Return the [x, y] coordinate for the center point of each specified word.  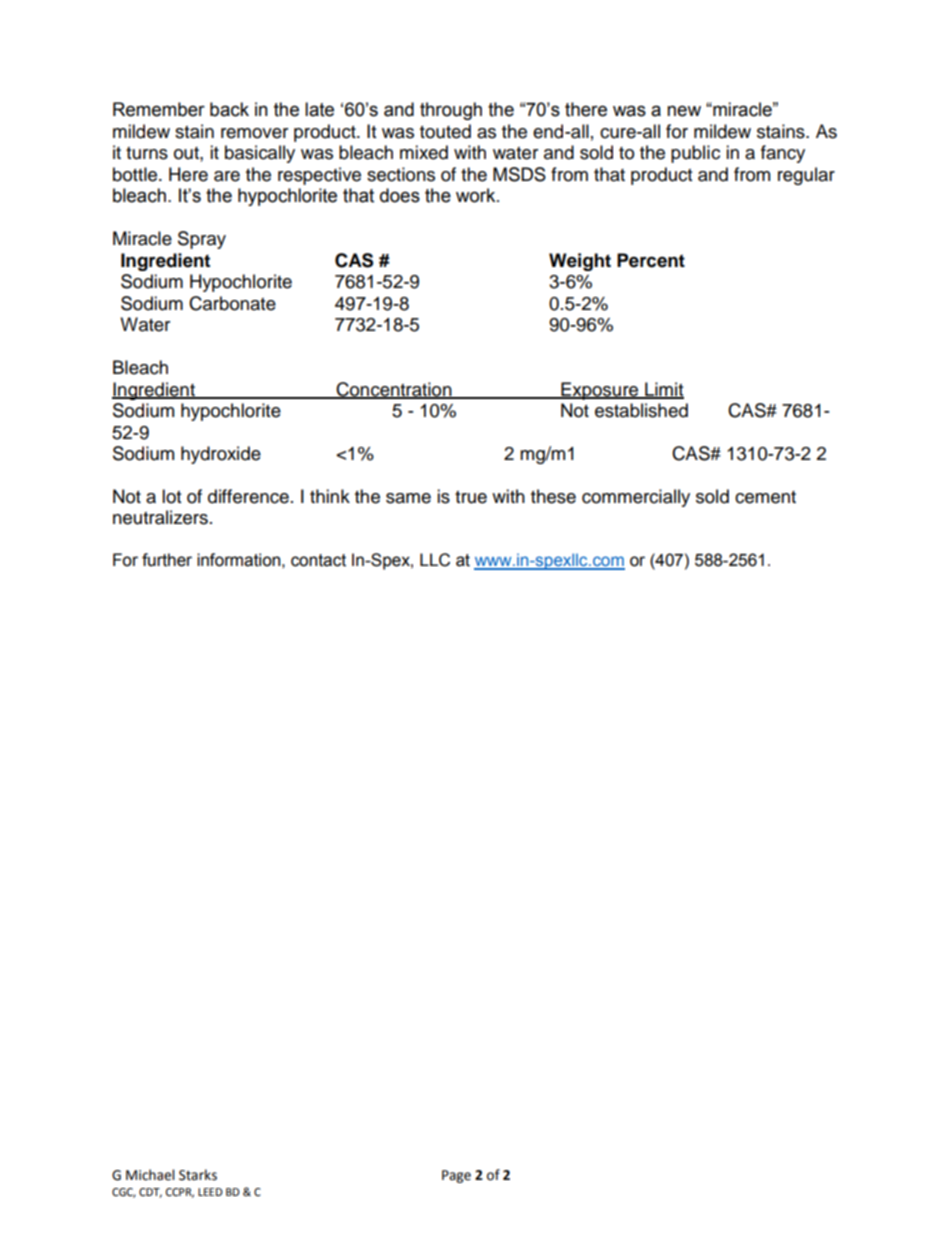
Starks [198, 1175]
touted [445, 131]
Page [456, 1176]
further [167, 560]
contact [318, 560]
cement [765, 497]
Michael [150, 1175]
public [695, 154]
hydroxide [221, 455]
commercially [636, 498]
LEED [210, 1192]
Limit [663, 390]
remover [254, 133]
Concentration [394, 390]
